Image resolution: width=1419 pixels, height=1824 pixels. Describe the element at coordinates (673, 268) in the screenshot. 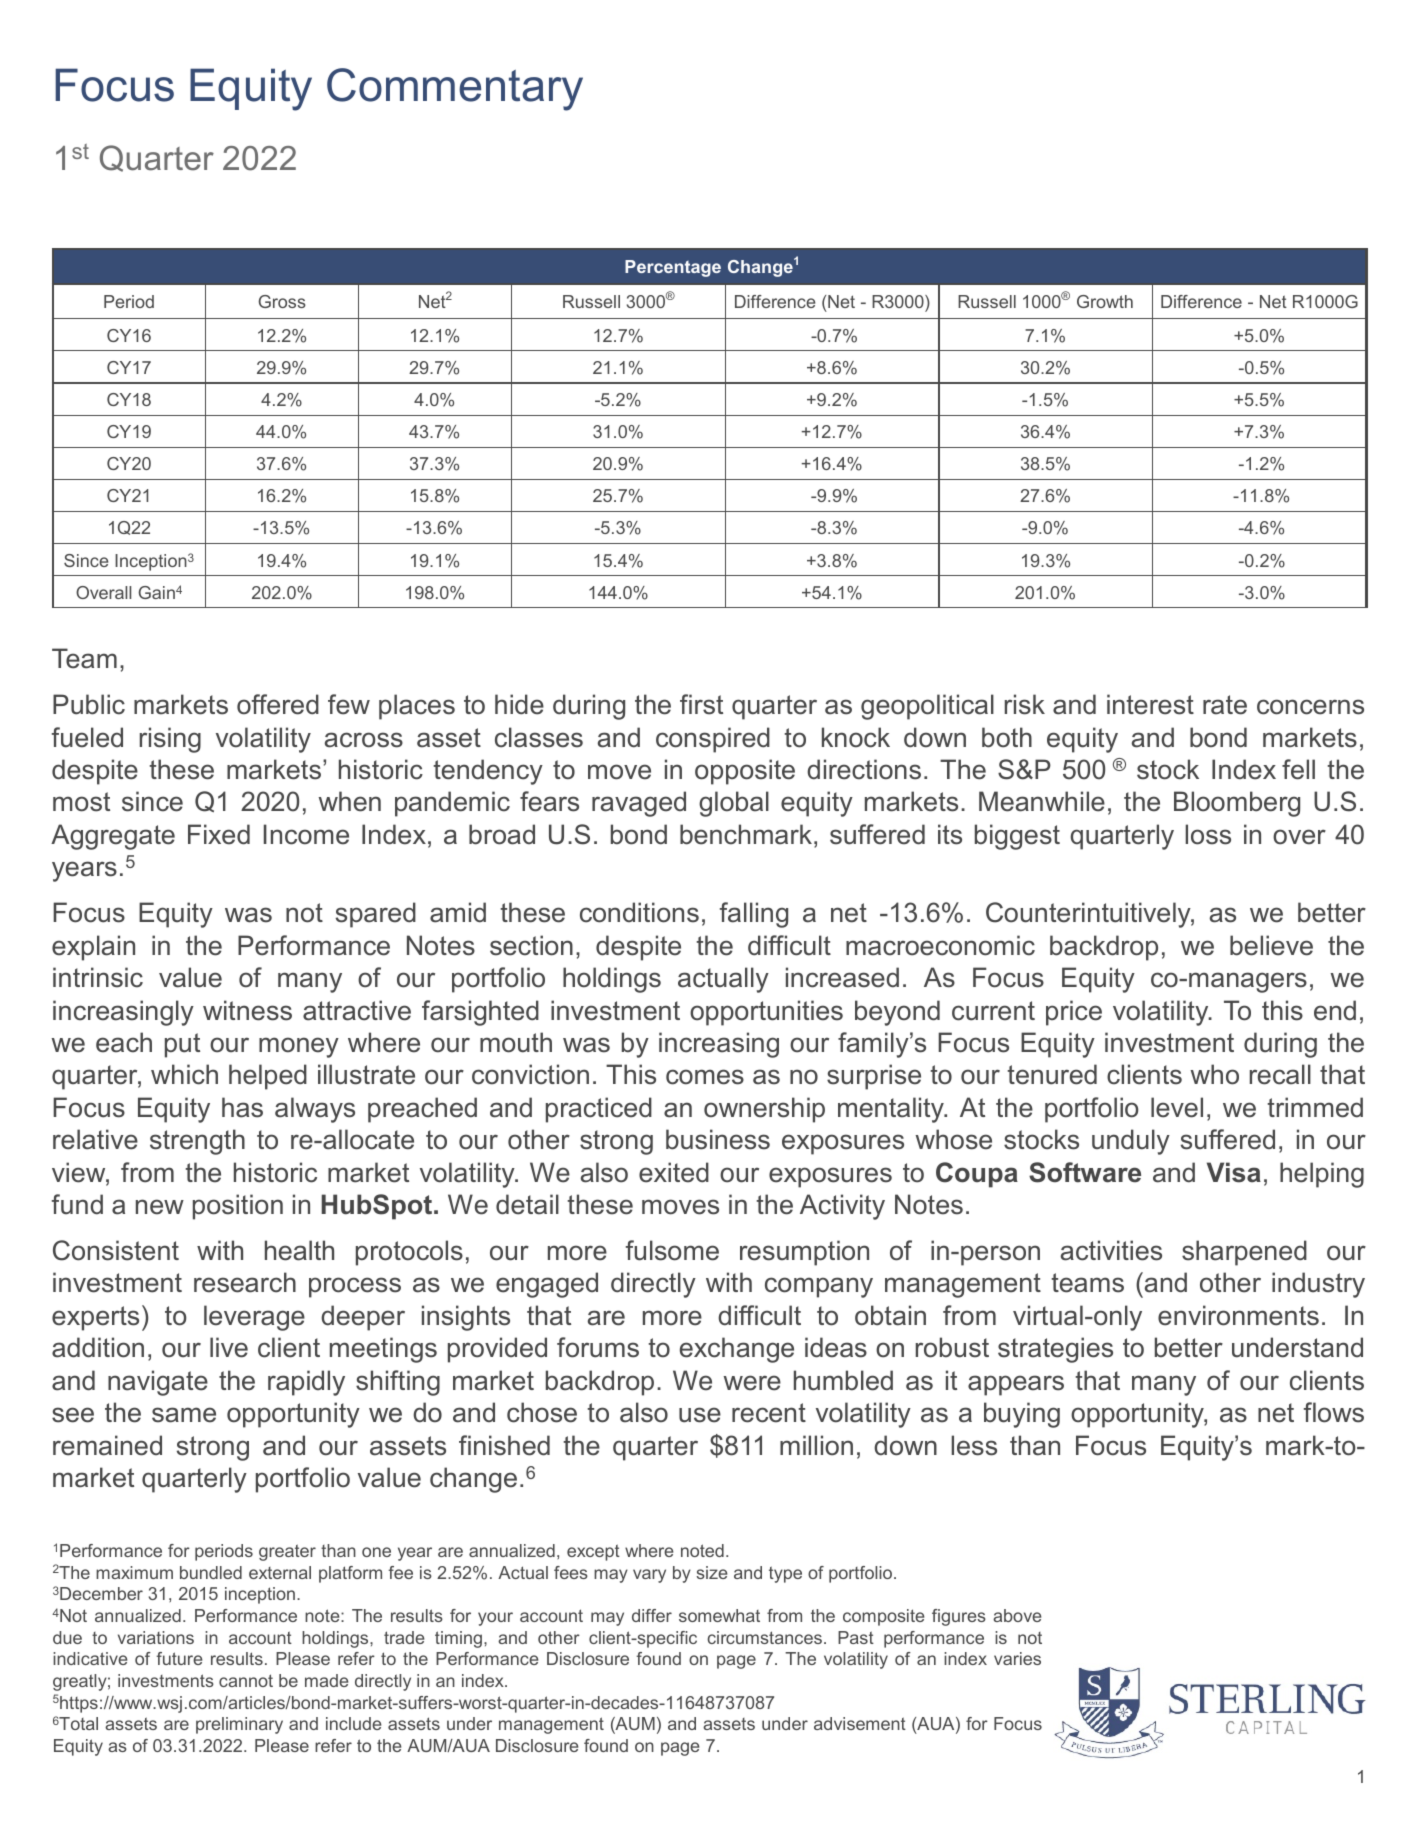

I see `Percentage` at that location.
